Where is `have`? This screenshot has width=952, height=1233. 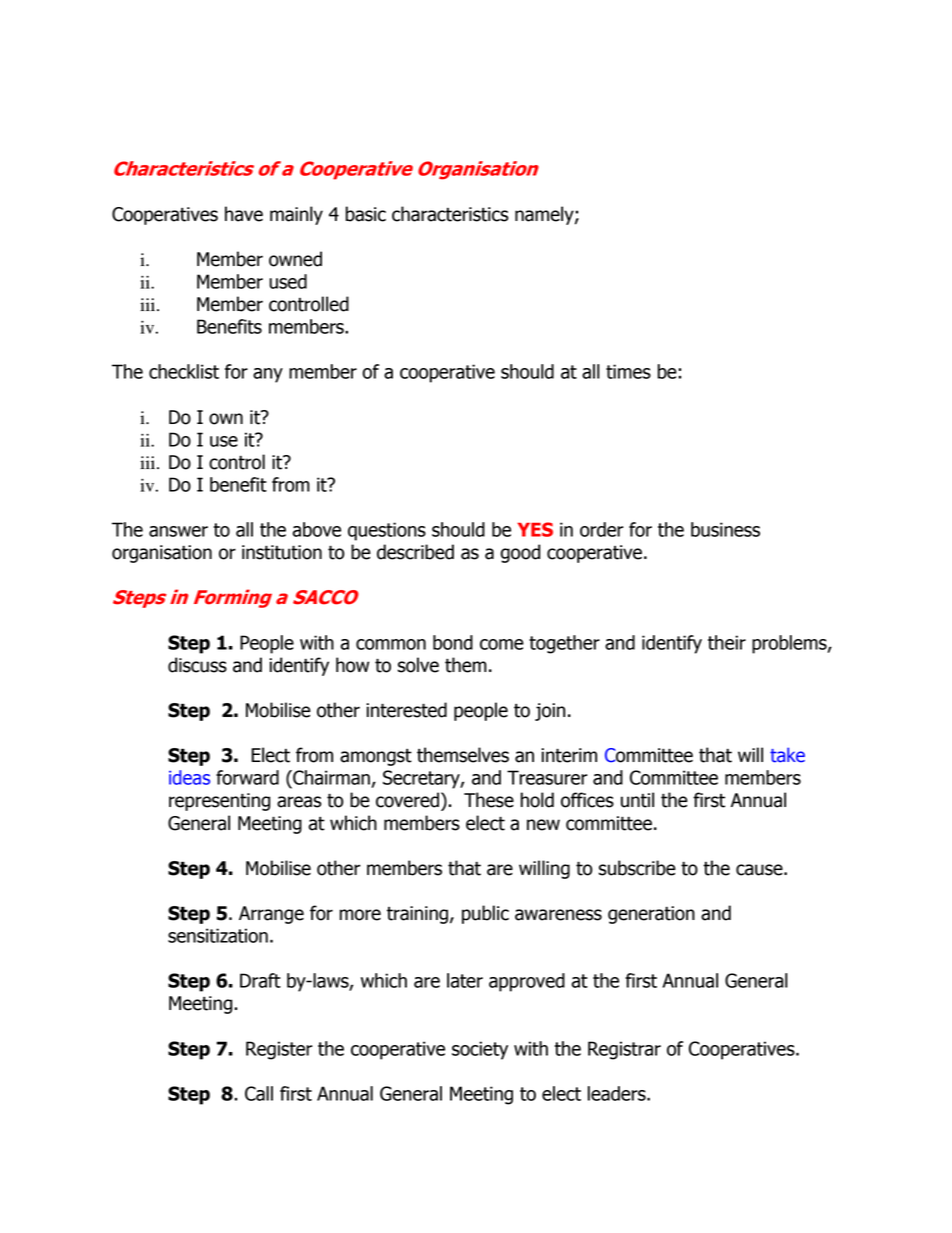 have is located at coordinates (244, 214).
